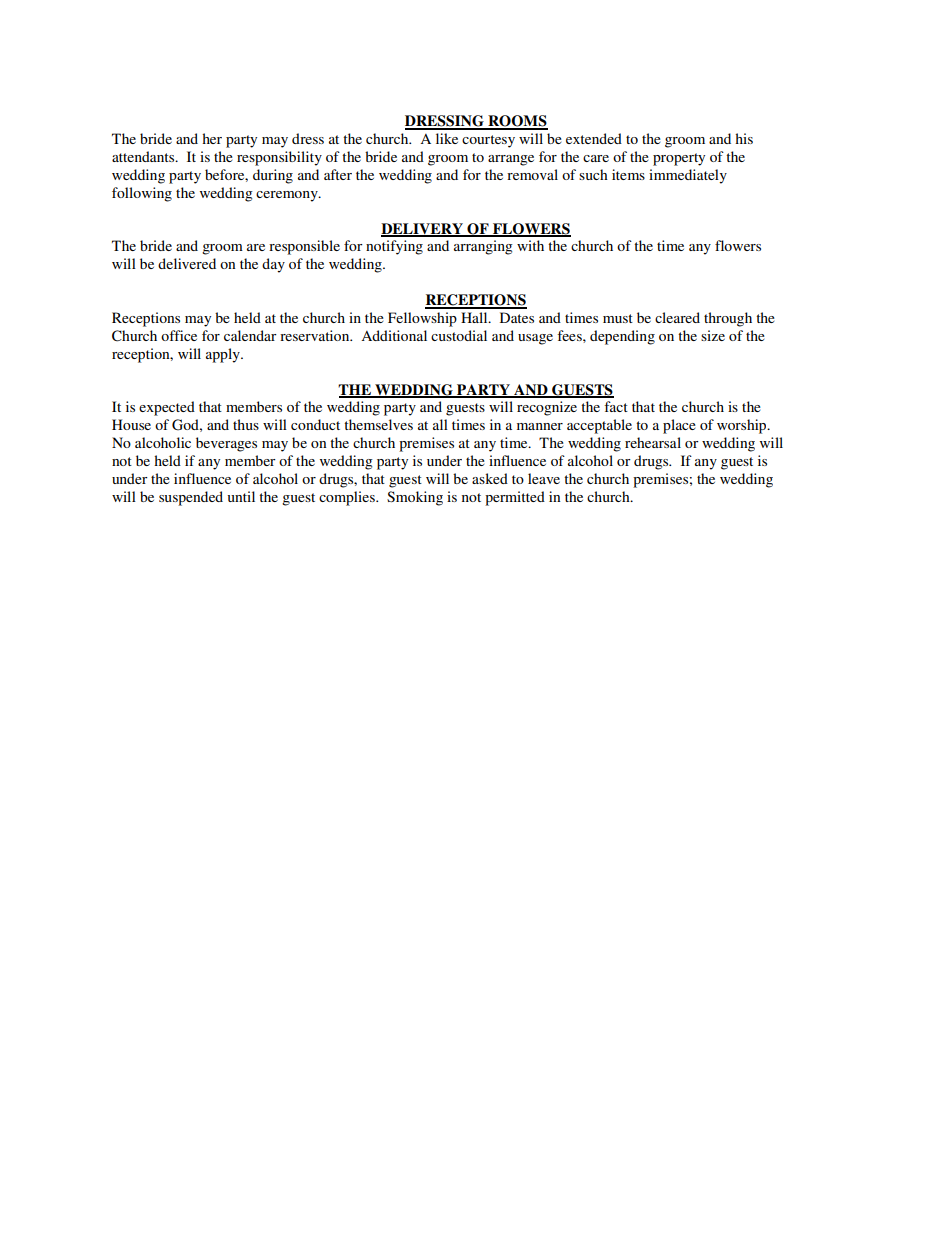 The width and height of the page is (952, 1233). I want to click on office, so click(179, 335).
